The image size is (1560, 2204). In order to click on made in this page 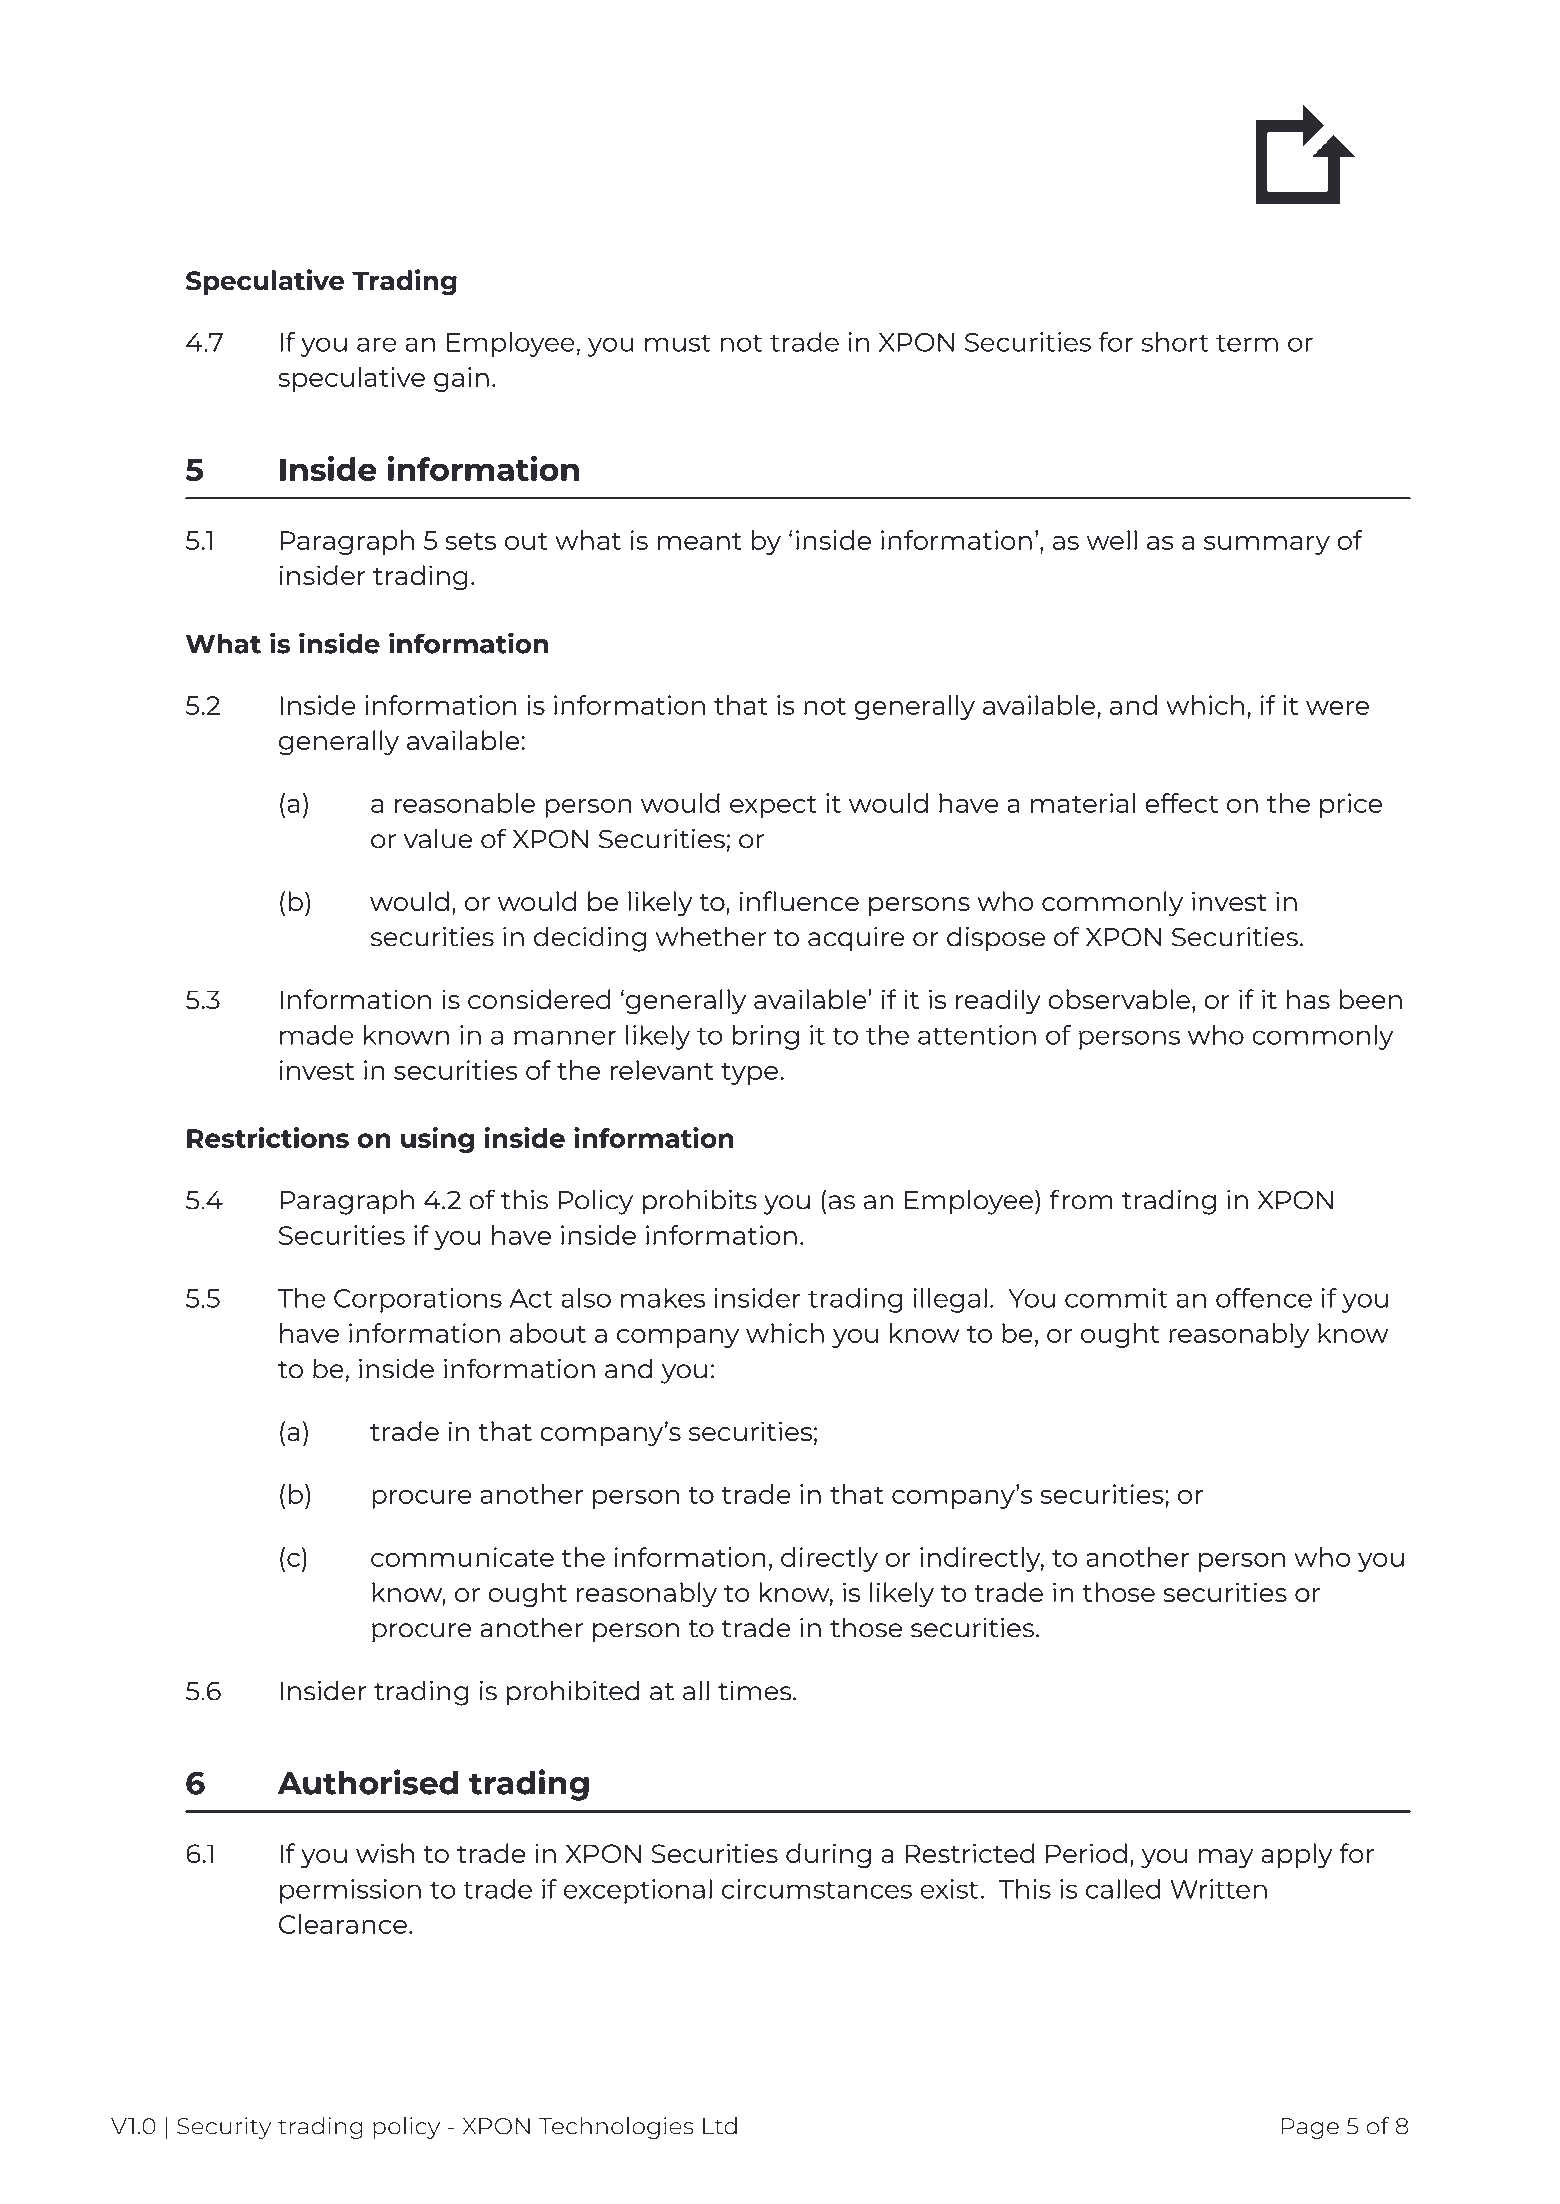, I will do `click(316, 1035)`.
